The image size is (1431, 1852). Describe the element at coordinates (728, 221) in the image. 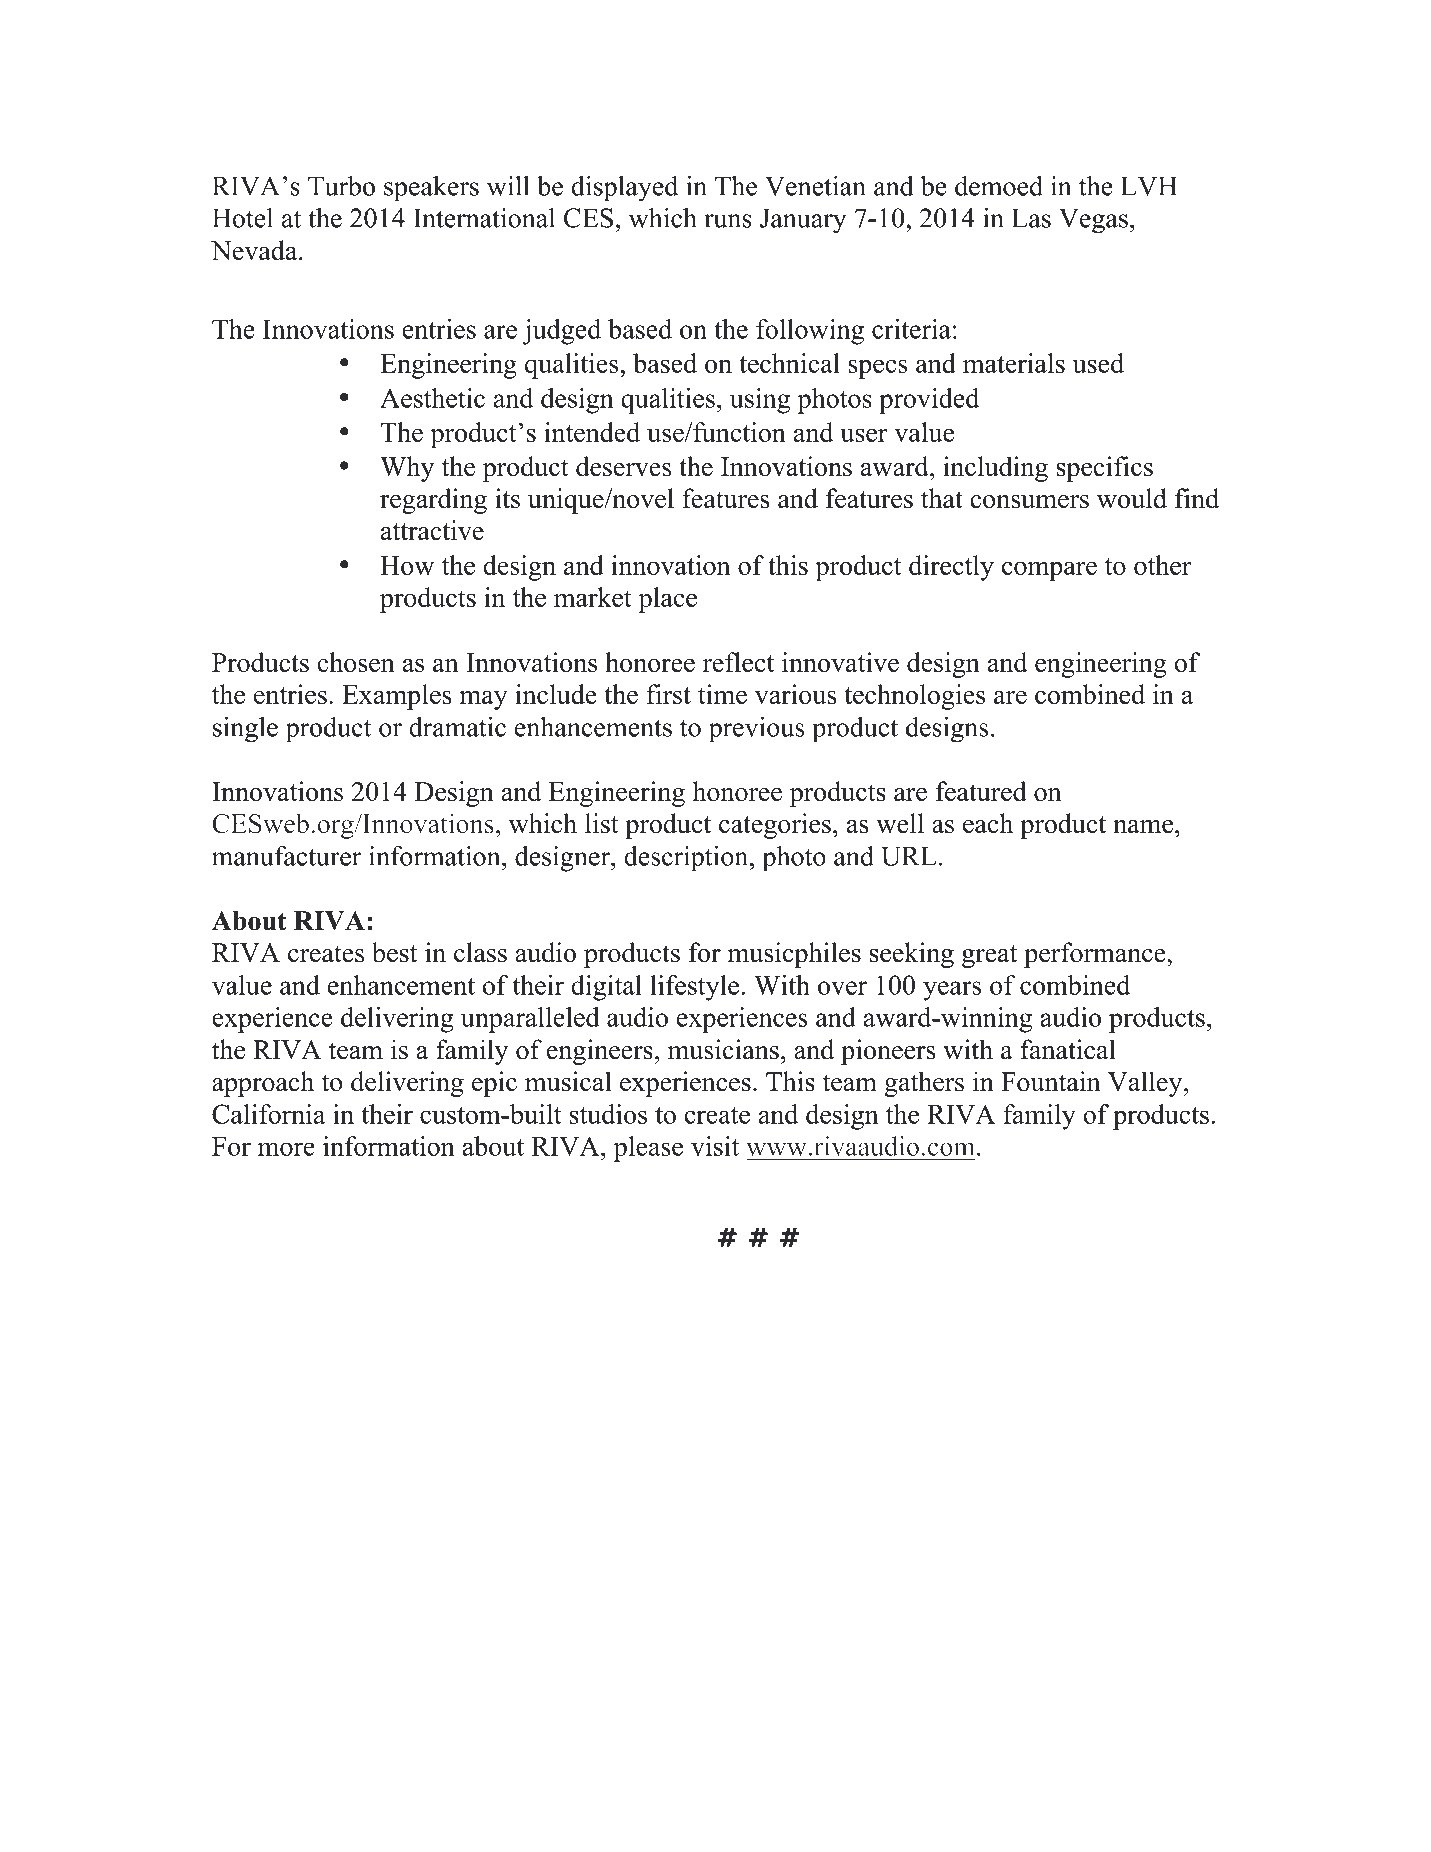

I see `runs` at that location.
